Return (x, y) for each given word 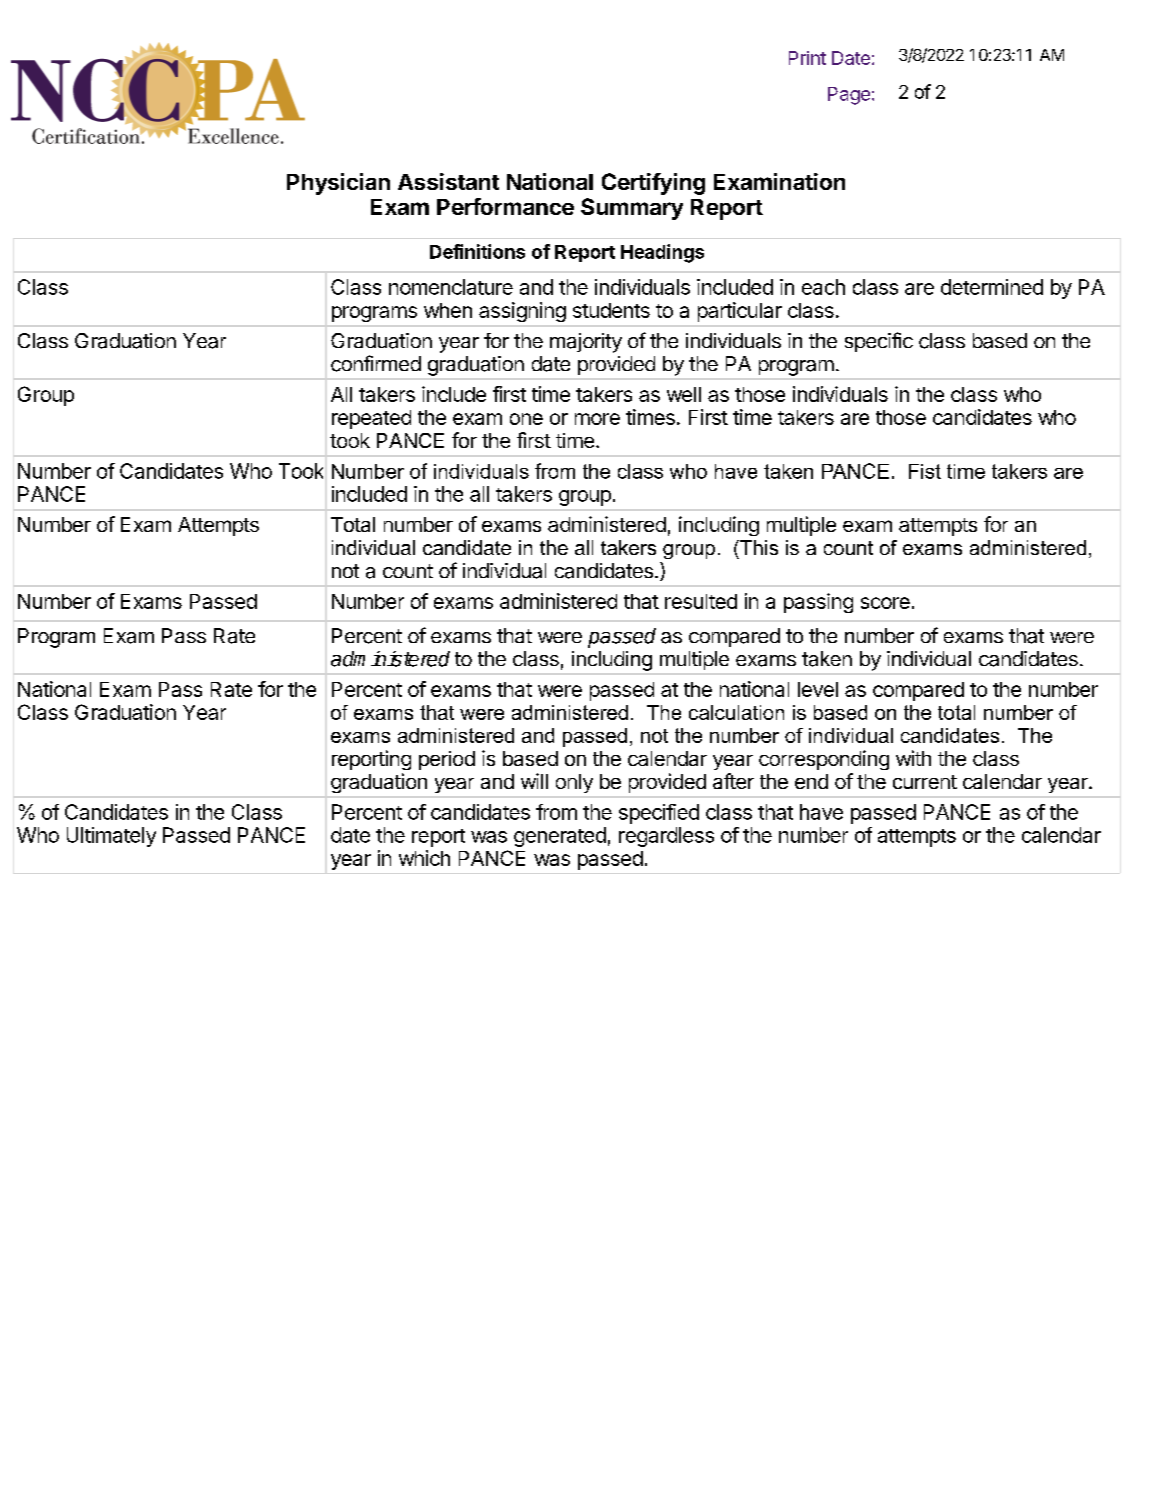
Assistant (448, 181)
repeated (371, 419)
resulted (701, 601)
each (823, 287)
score (885, 603)
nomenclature (451, 287)
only (574, 783)
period (447, 760)
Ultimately (111, 837)
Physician (338, 184)
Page (849, 96)
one (526, 419)
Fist (925, 471)
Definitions (477, 251)
